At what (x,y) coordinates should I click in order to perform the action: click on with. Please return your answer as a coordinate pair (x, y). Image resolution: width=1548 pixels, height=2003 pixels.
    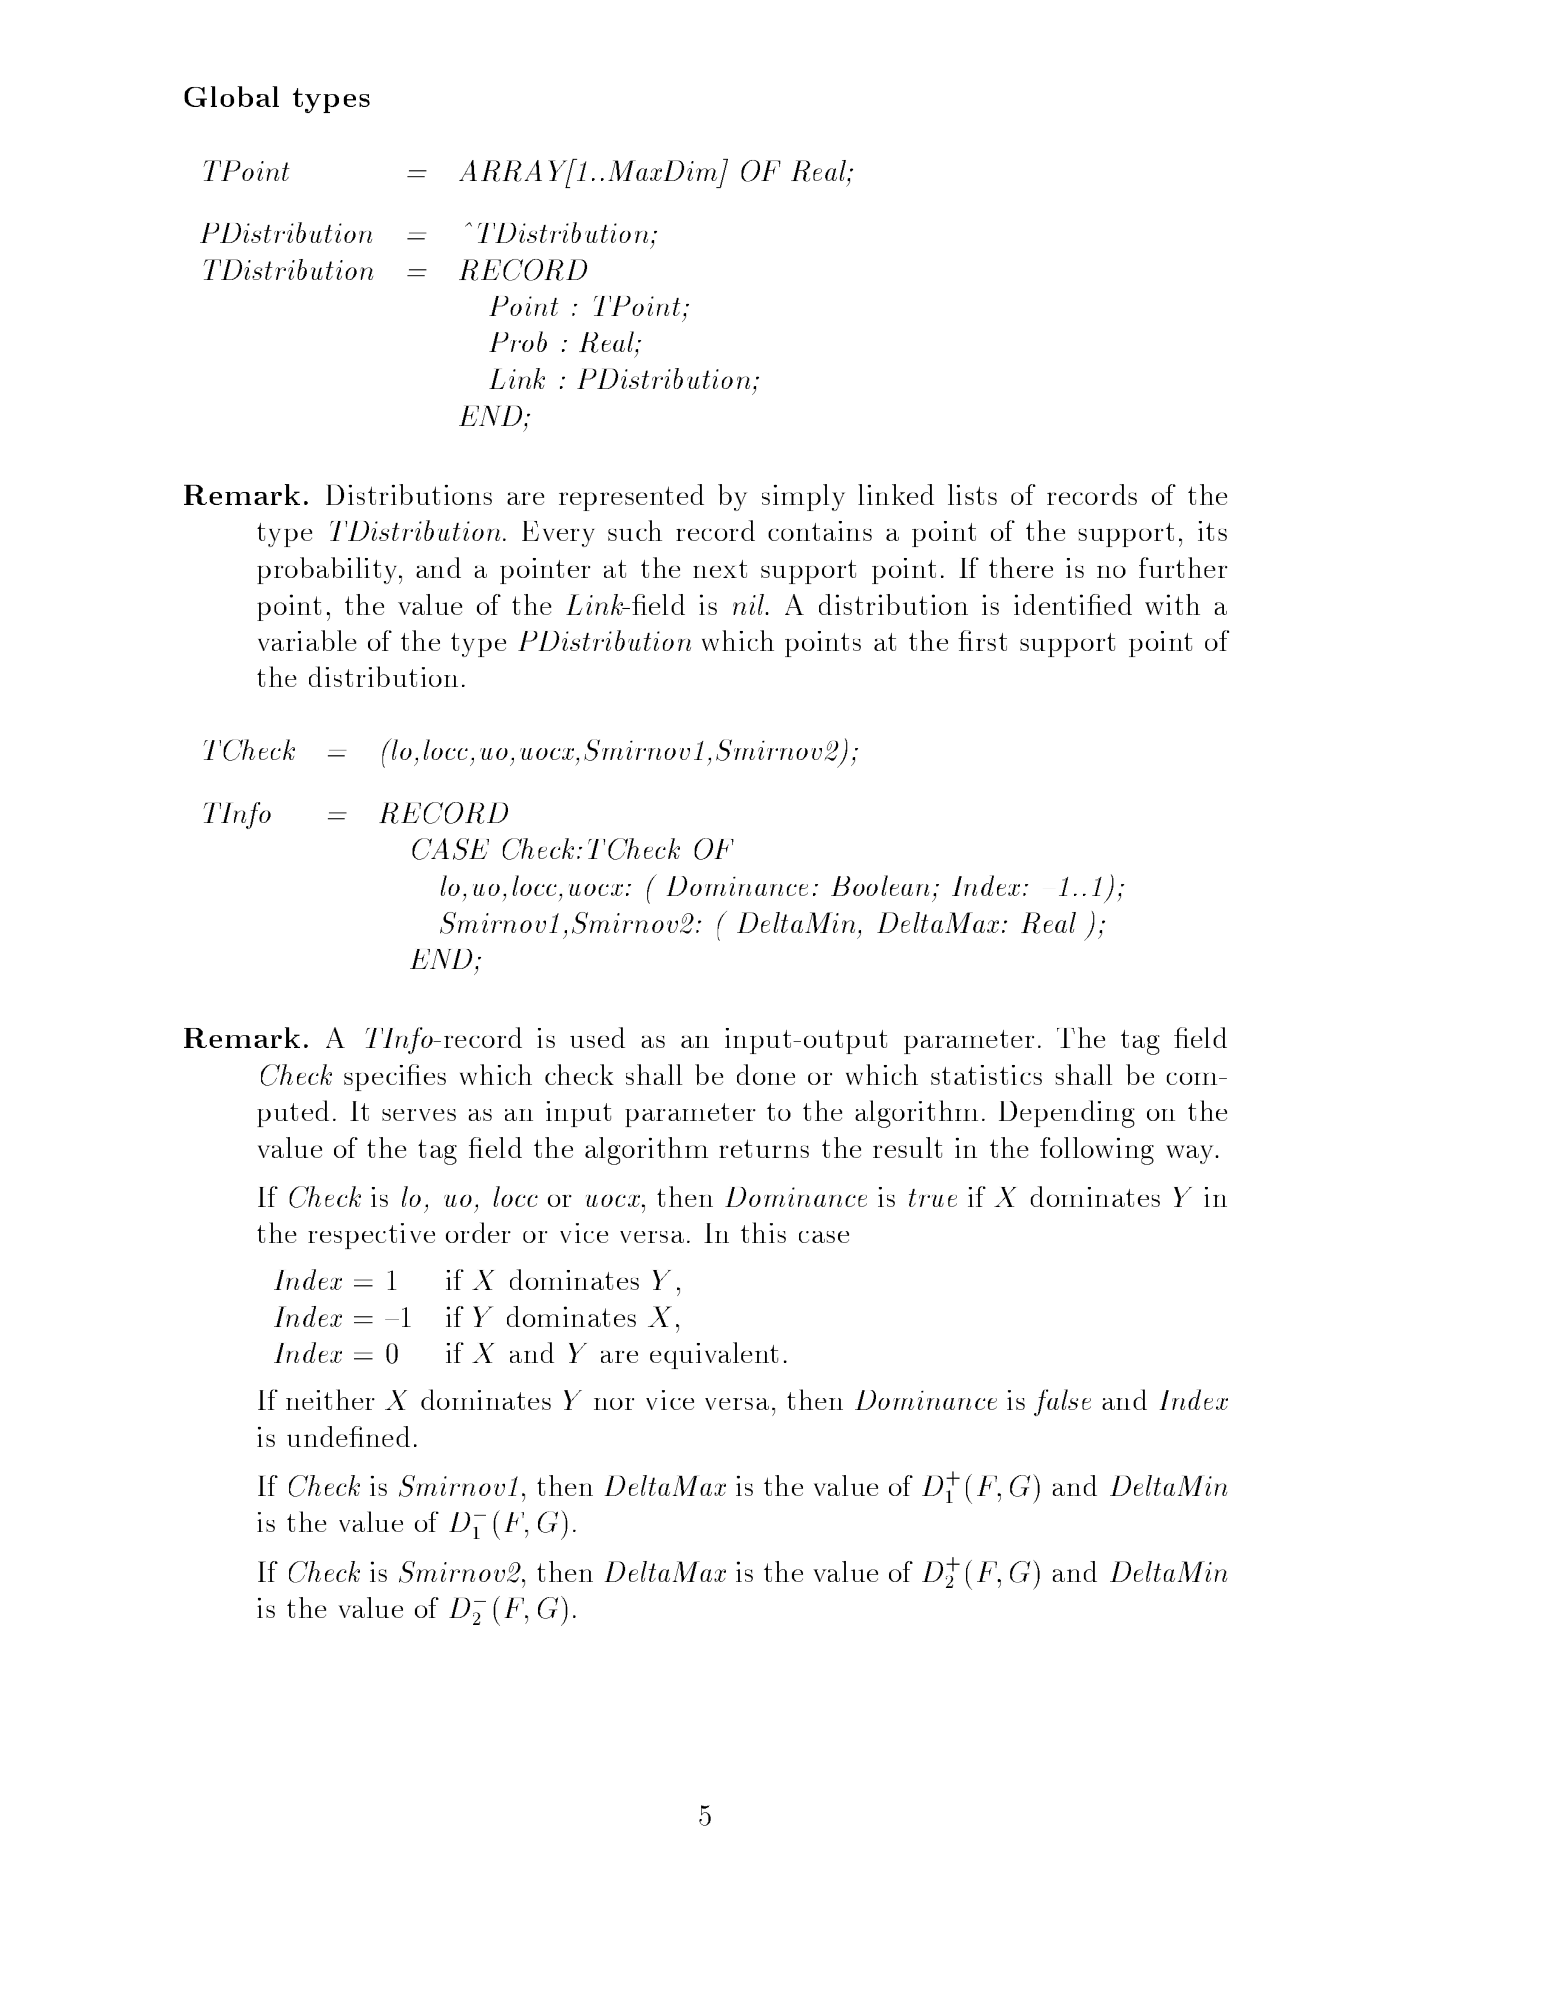
    Looking at the image, I should click on (1172, 604).
